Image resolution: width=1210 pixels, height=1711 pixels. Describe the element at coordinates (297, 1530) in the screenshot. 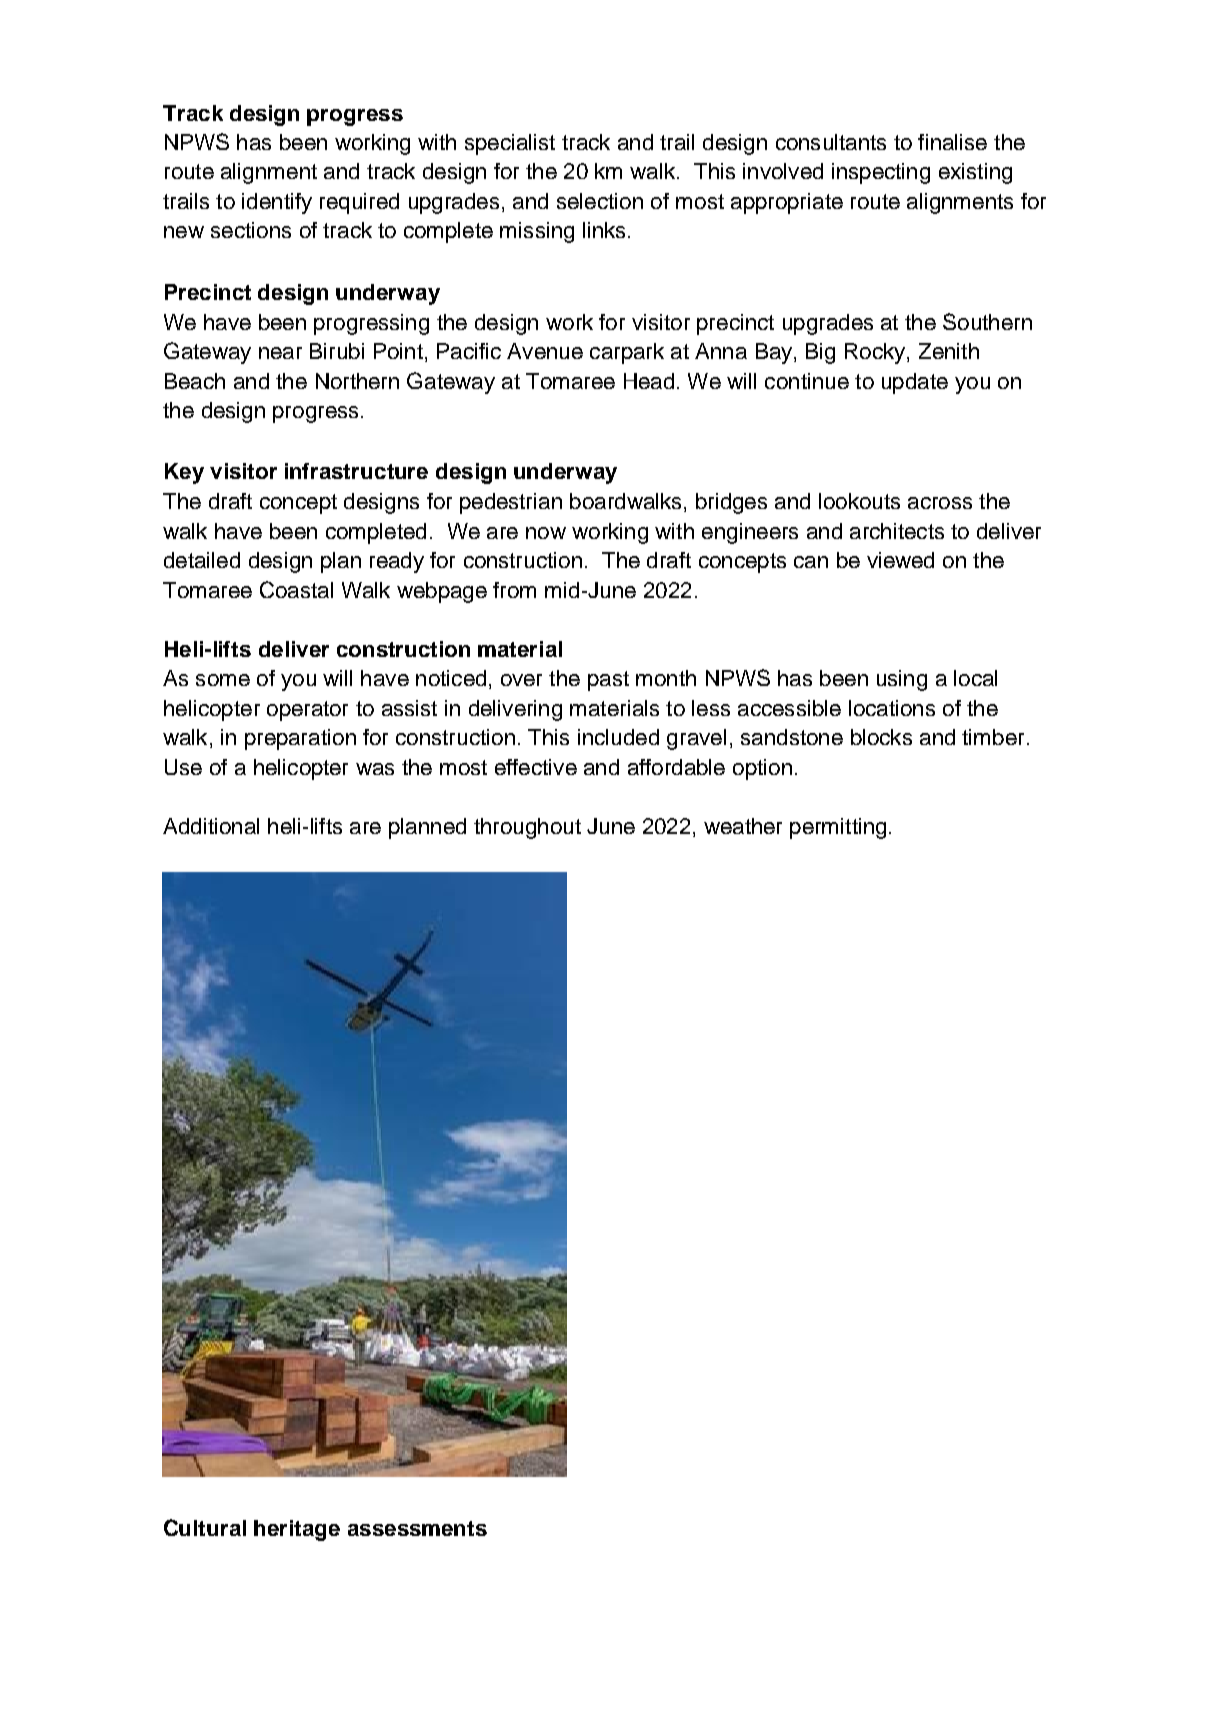

I see `heritage` at that location.
